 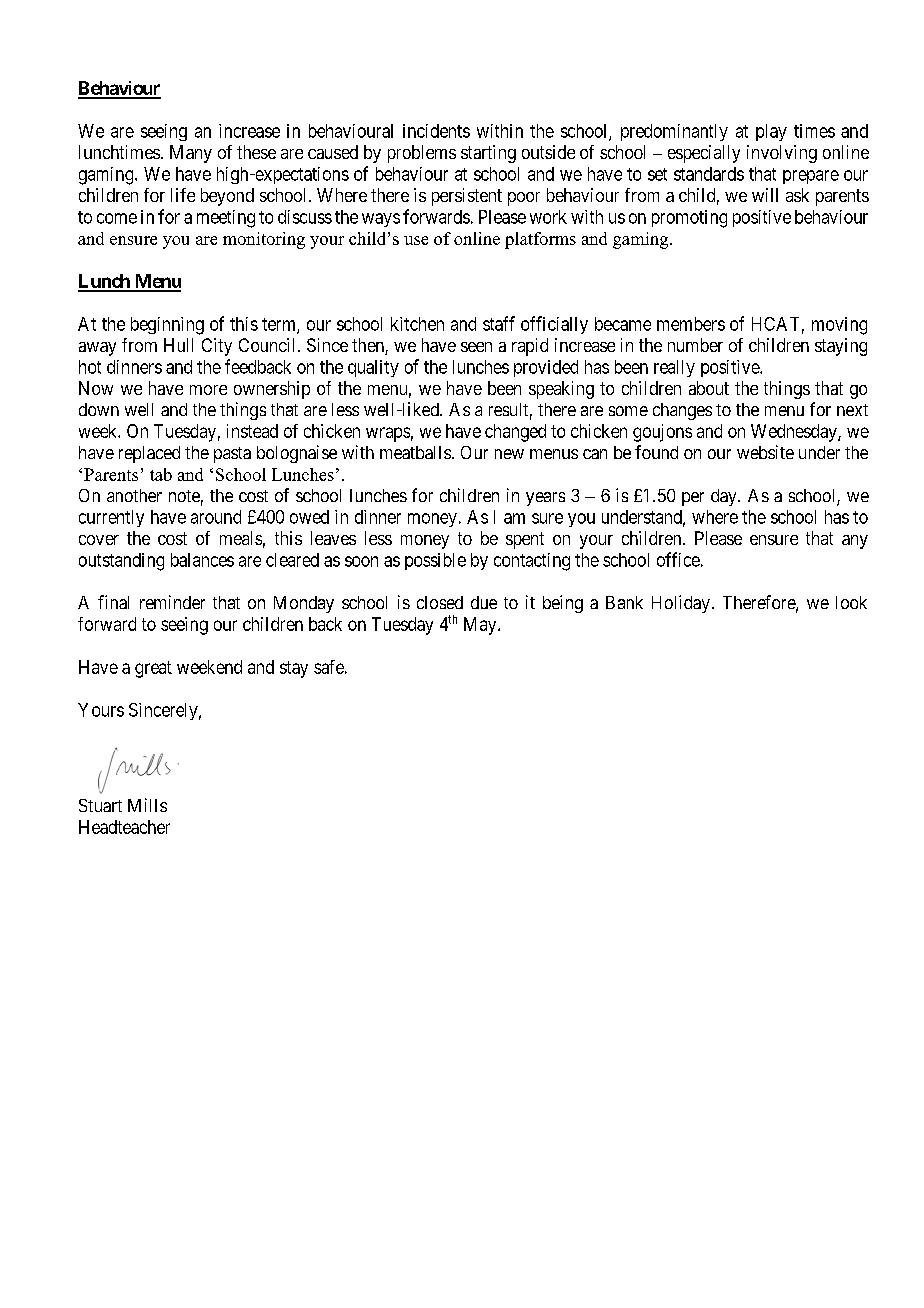 I want to click on starting, so click(x=488, y=154).
